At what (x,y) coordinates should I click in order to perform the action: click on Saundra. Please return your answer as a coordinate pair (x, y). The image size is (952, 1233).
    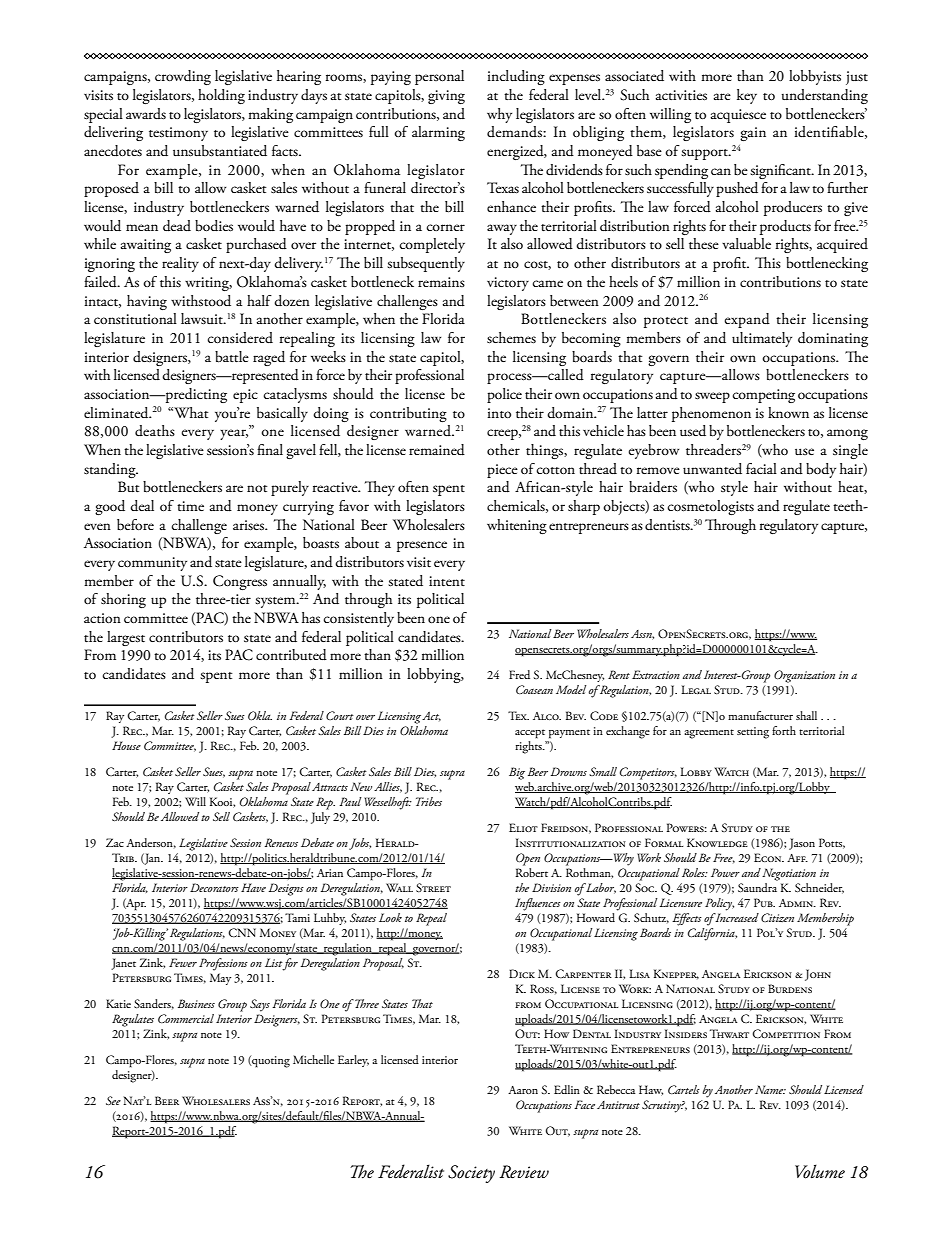
    Looking at the image, I should click on (757, 887).
